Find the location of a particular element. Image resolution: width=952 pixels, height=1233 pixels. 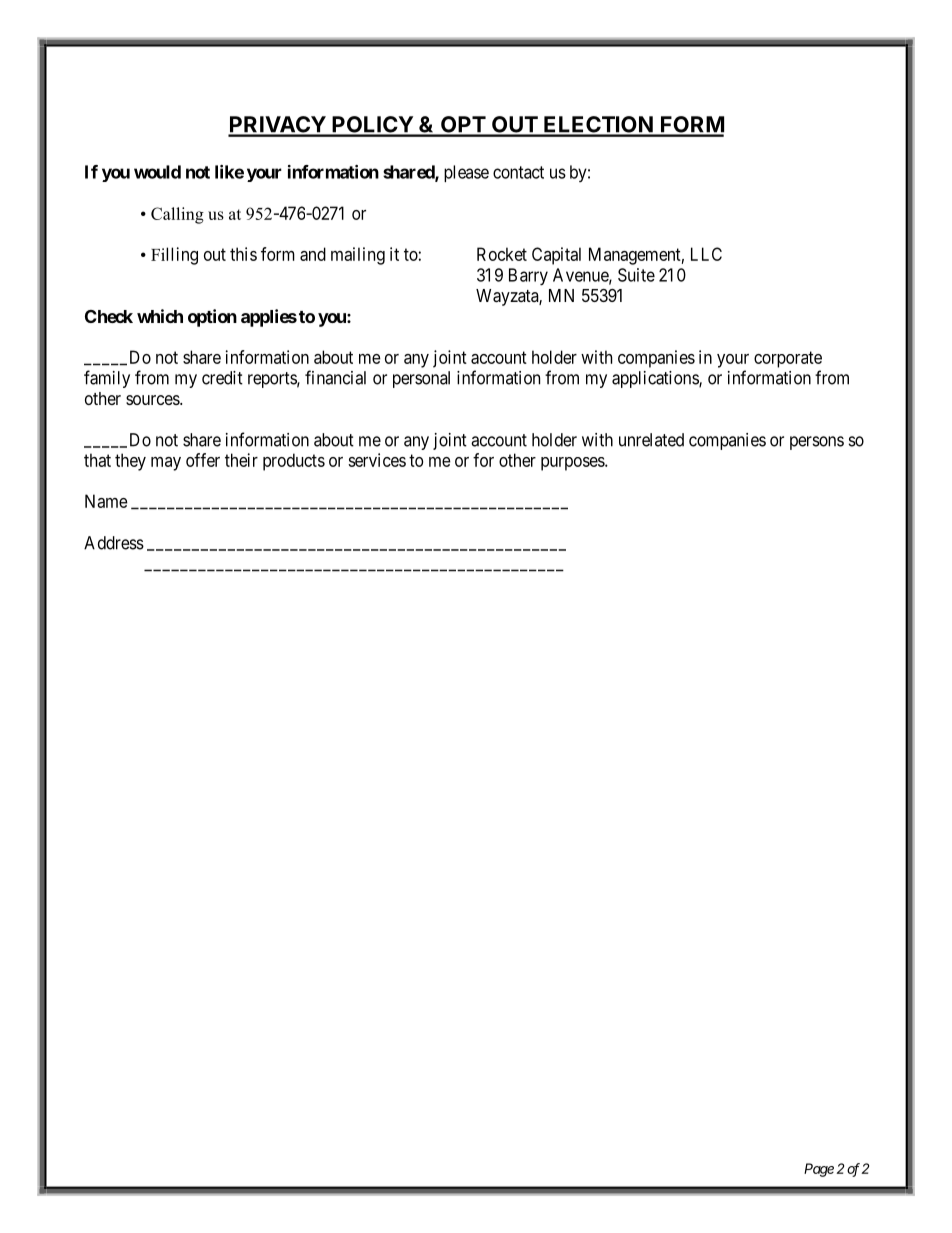

they is located at coordinates (130, 462).
